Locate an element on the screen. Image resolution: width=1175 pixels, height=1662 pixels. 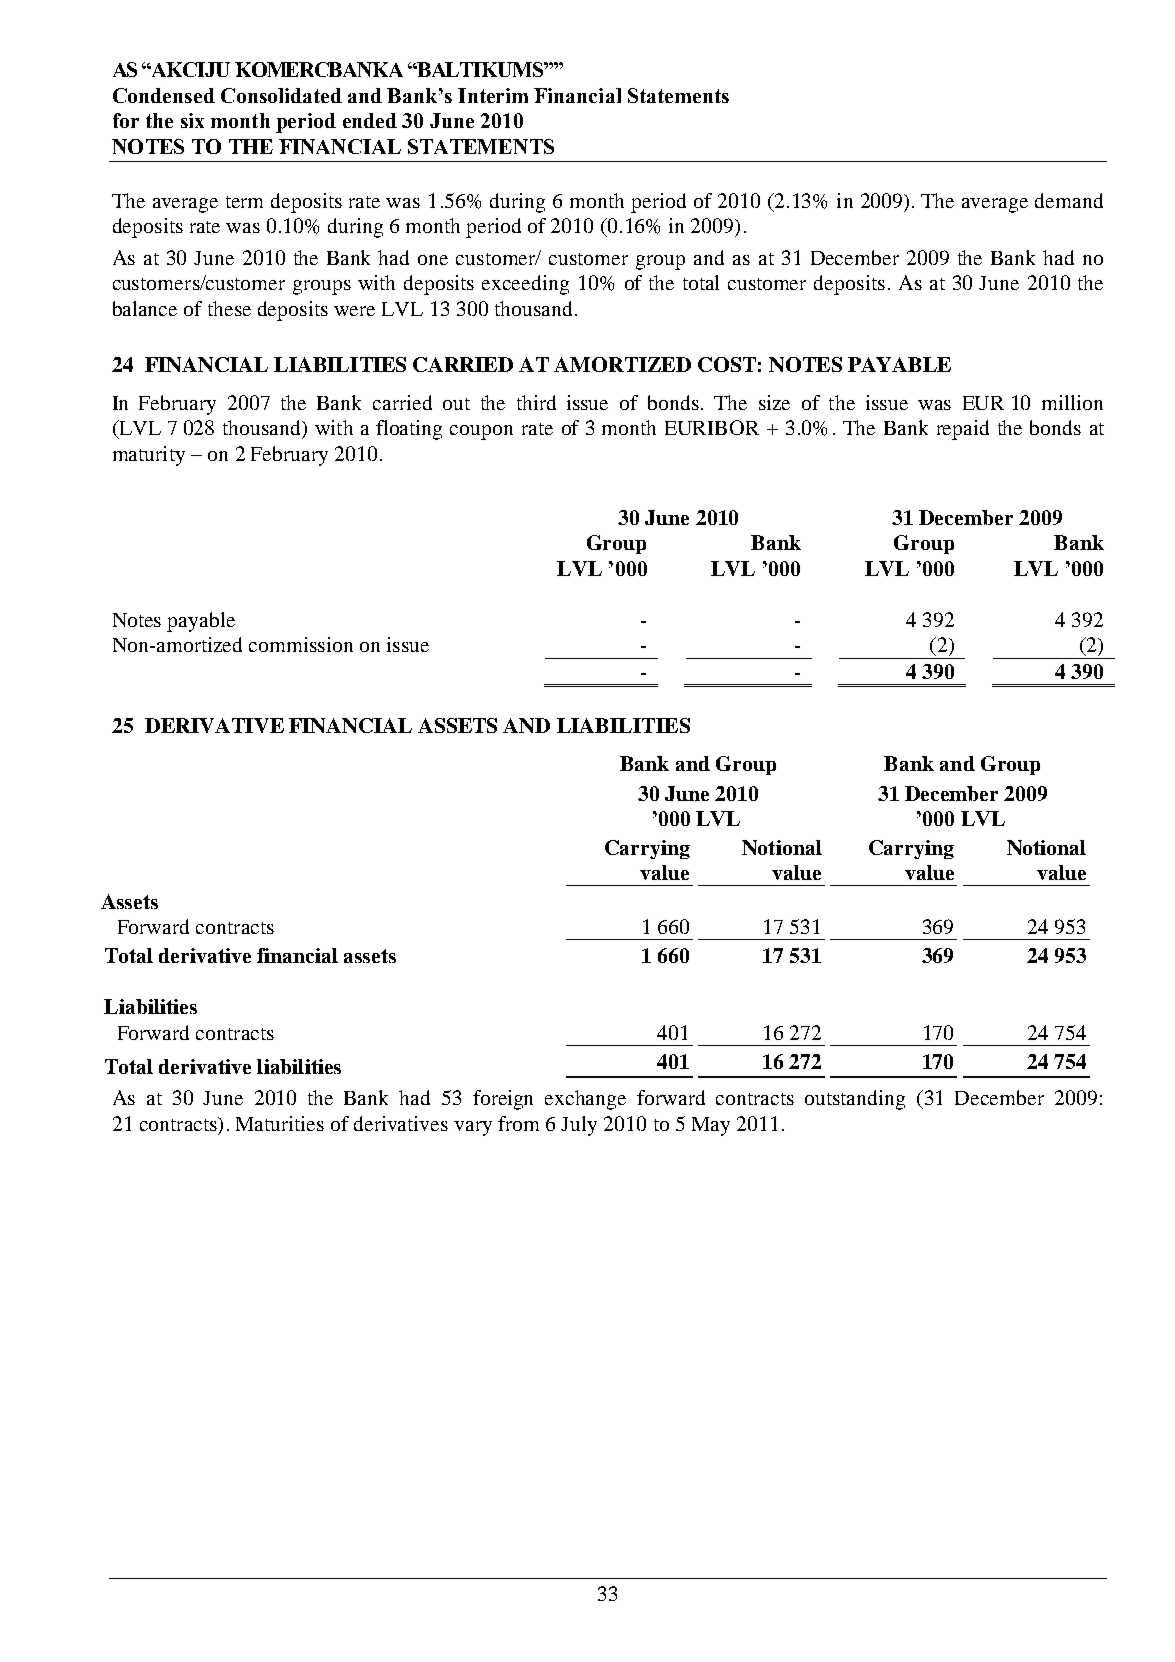
July is located at coordinates (579, 1126).
